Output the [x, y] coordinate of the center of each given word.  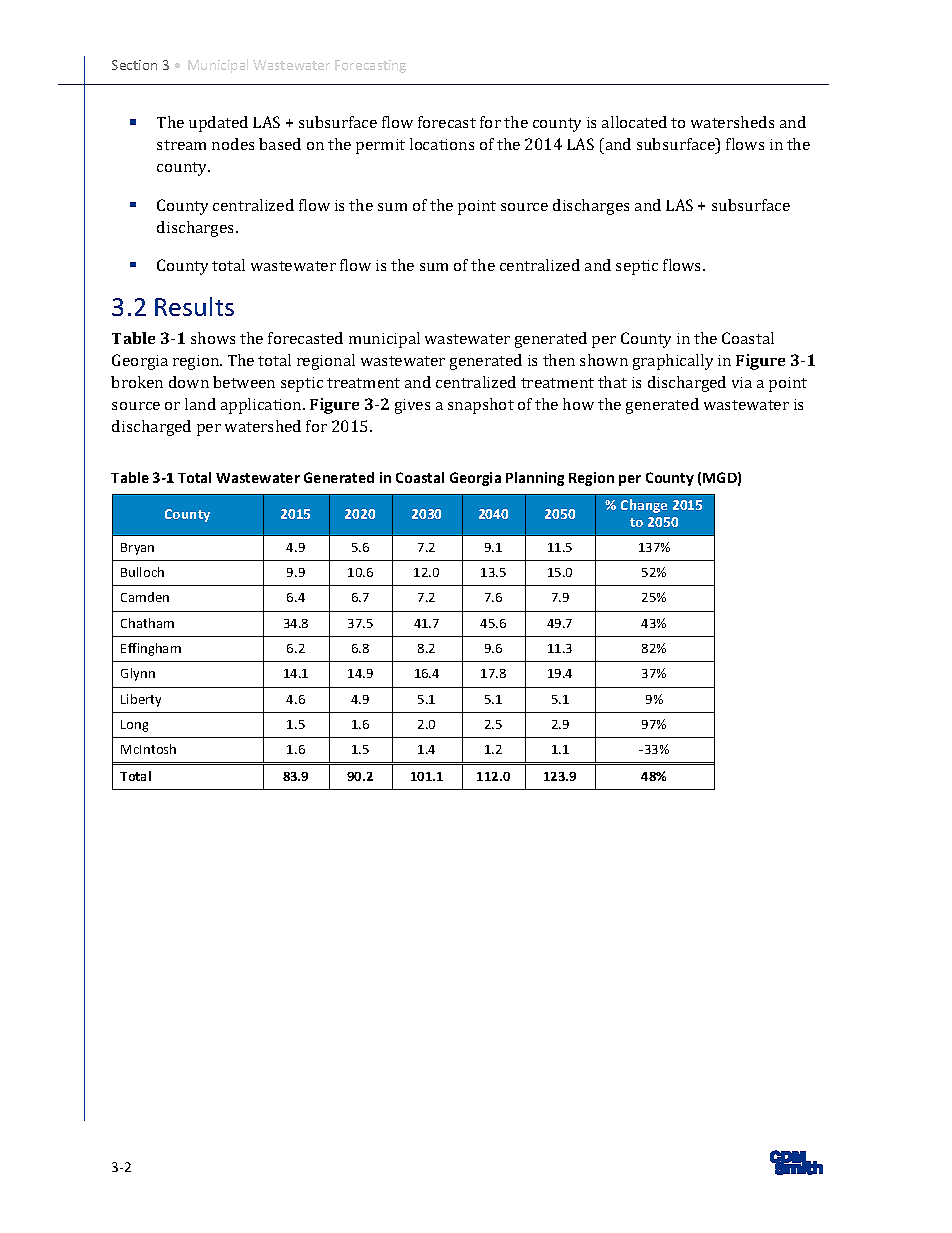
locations [442, 144]
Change [644, 506]
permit [380, 146]
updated [218, 124]
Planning [535, 479]
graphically [673, 362]
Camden [145, 597]
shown [604, 360]
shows [213, 338]
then [559, 360]
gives [412, 406]
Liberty [141, 700]
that [612, 382]
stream [181, 145]
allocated [634, 122]
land [200, 404]
